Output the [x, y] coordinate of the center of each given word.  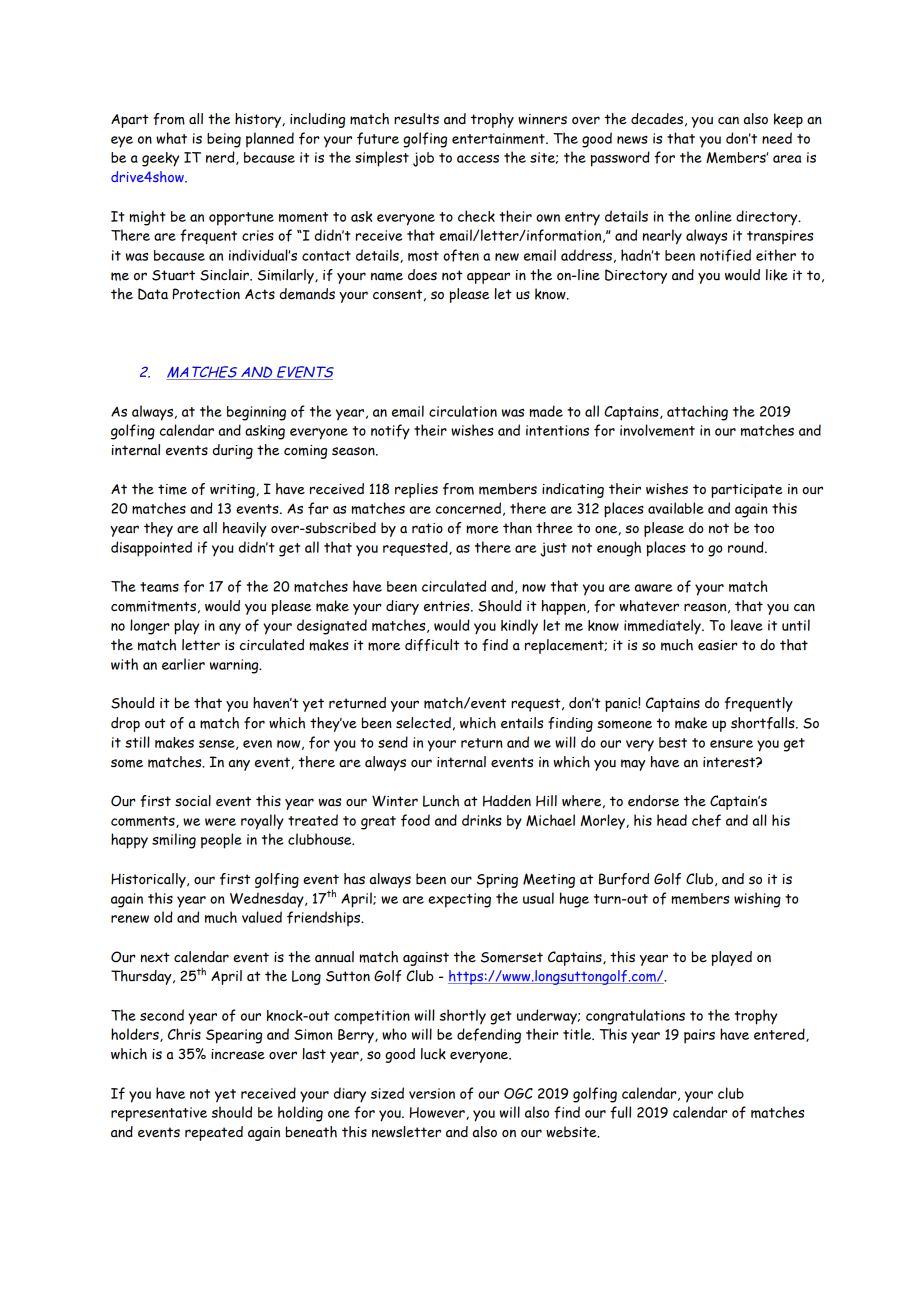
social [193, 801]
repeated [214, 1133]
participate [747, 491]
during [233, 451]
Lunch [441, 801]
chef [706, 820]
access [478, 159]
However [438, 1113]
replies [416, 490]
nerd [221, 158]
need [777, 138]
